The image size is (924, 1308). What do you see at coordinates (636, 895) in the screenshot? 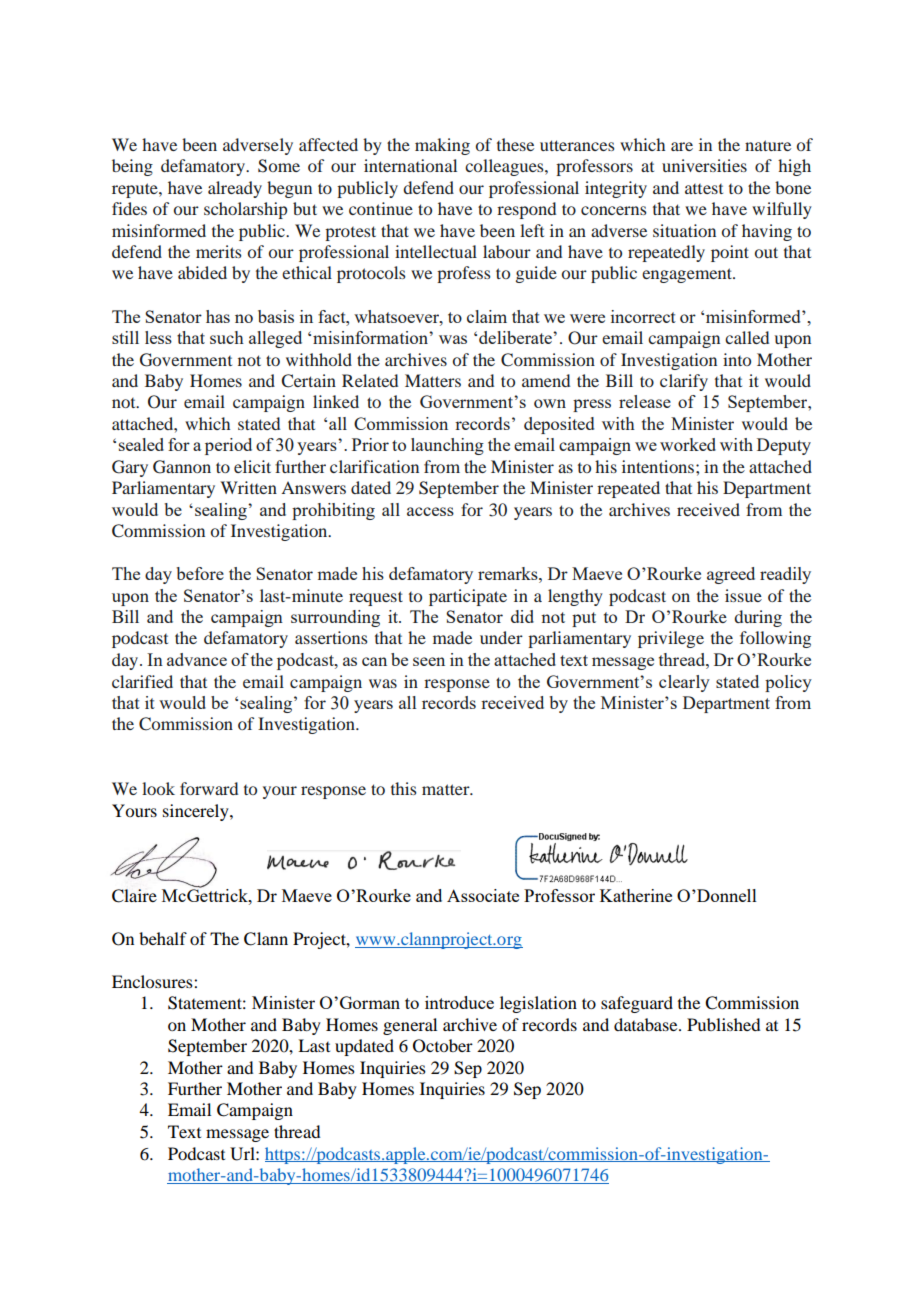
I see `Katherine` at bounding box center [636, 895].
